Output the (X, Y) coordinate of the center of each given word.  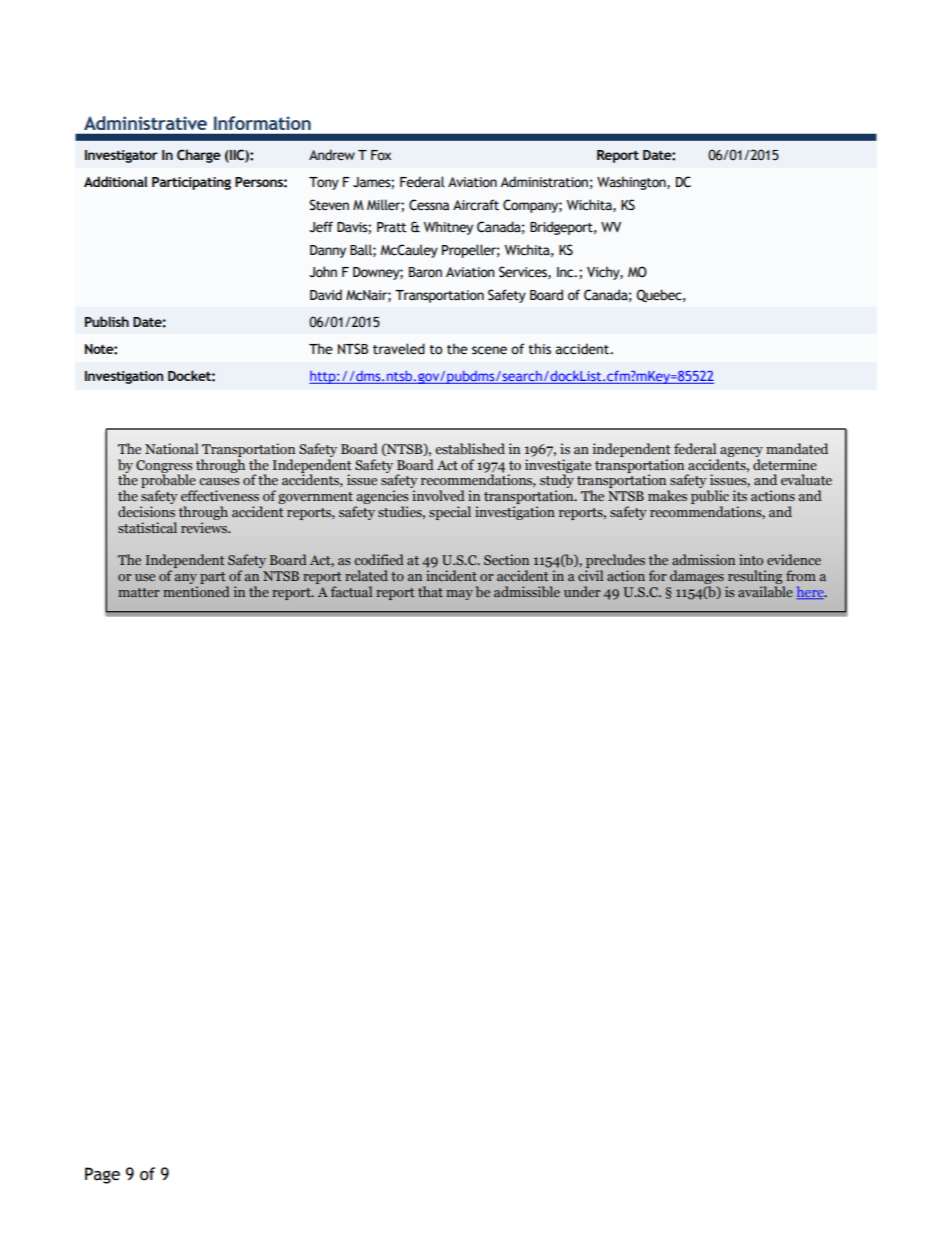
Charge (199, 156)
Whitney (448, 228)
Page (102, 1175)
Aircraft (476, 205)
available (765, 591)
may (459, 595)
